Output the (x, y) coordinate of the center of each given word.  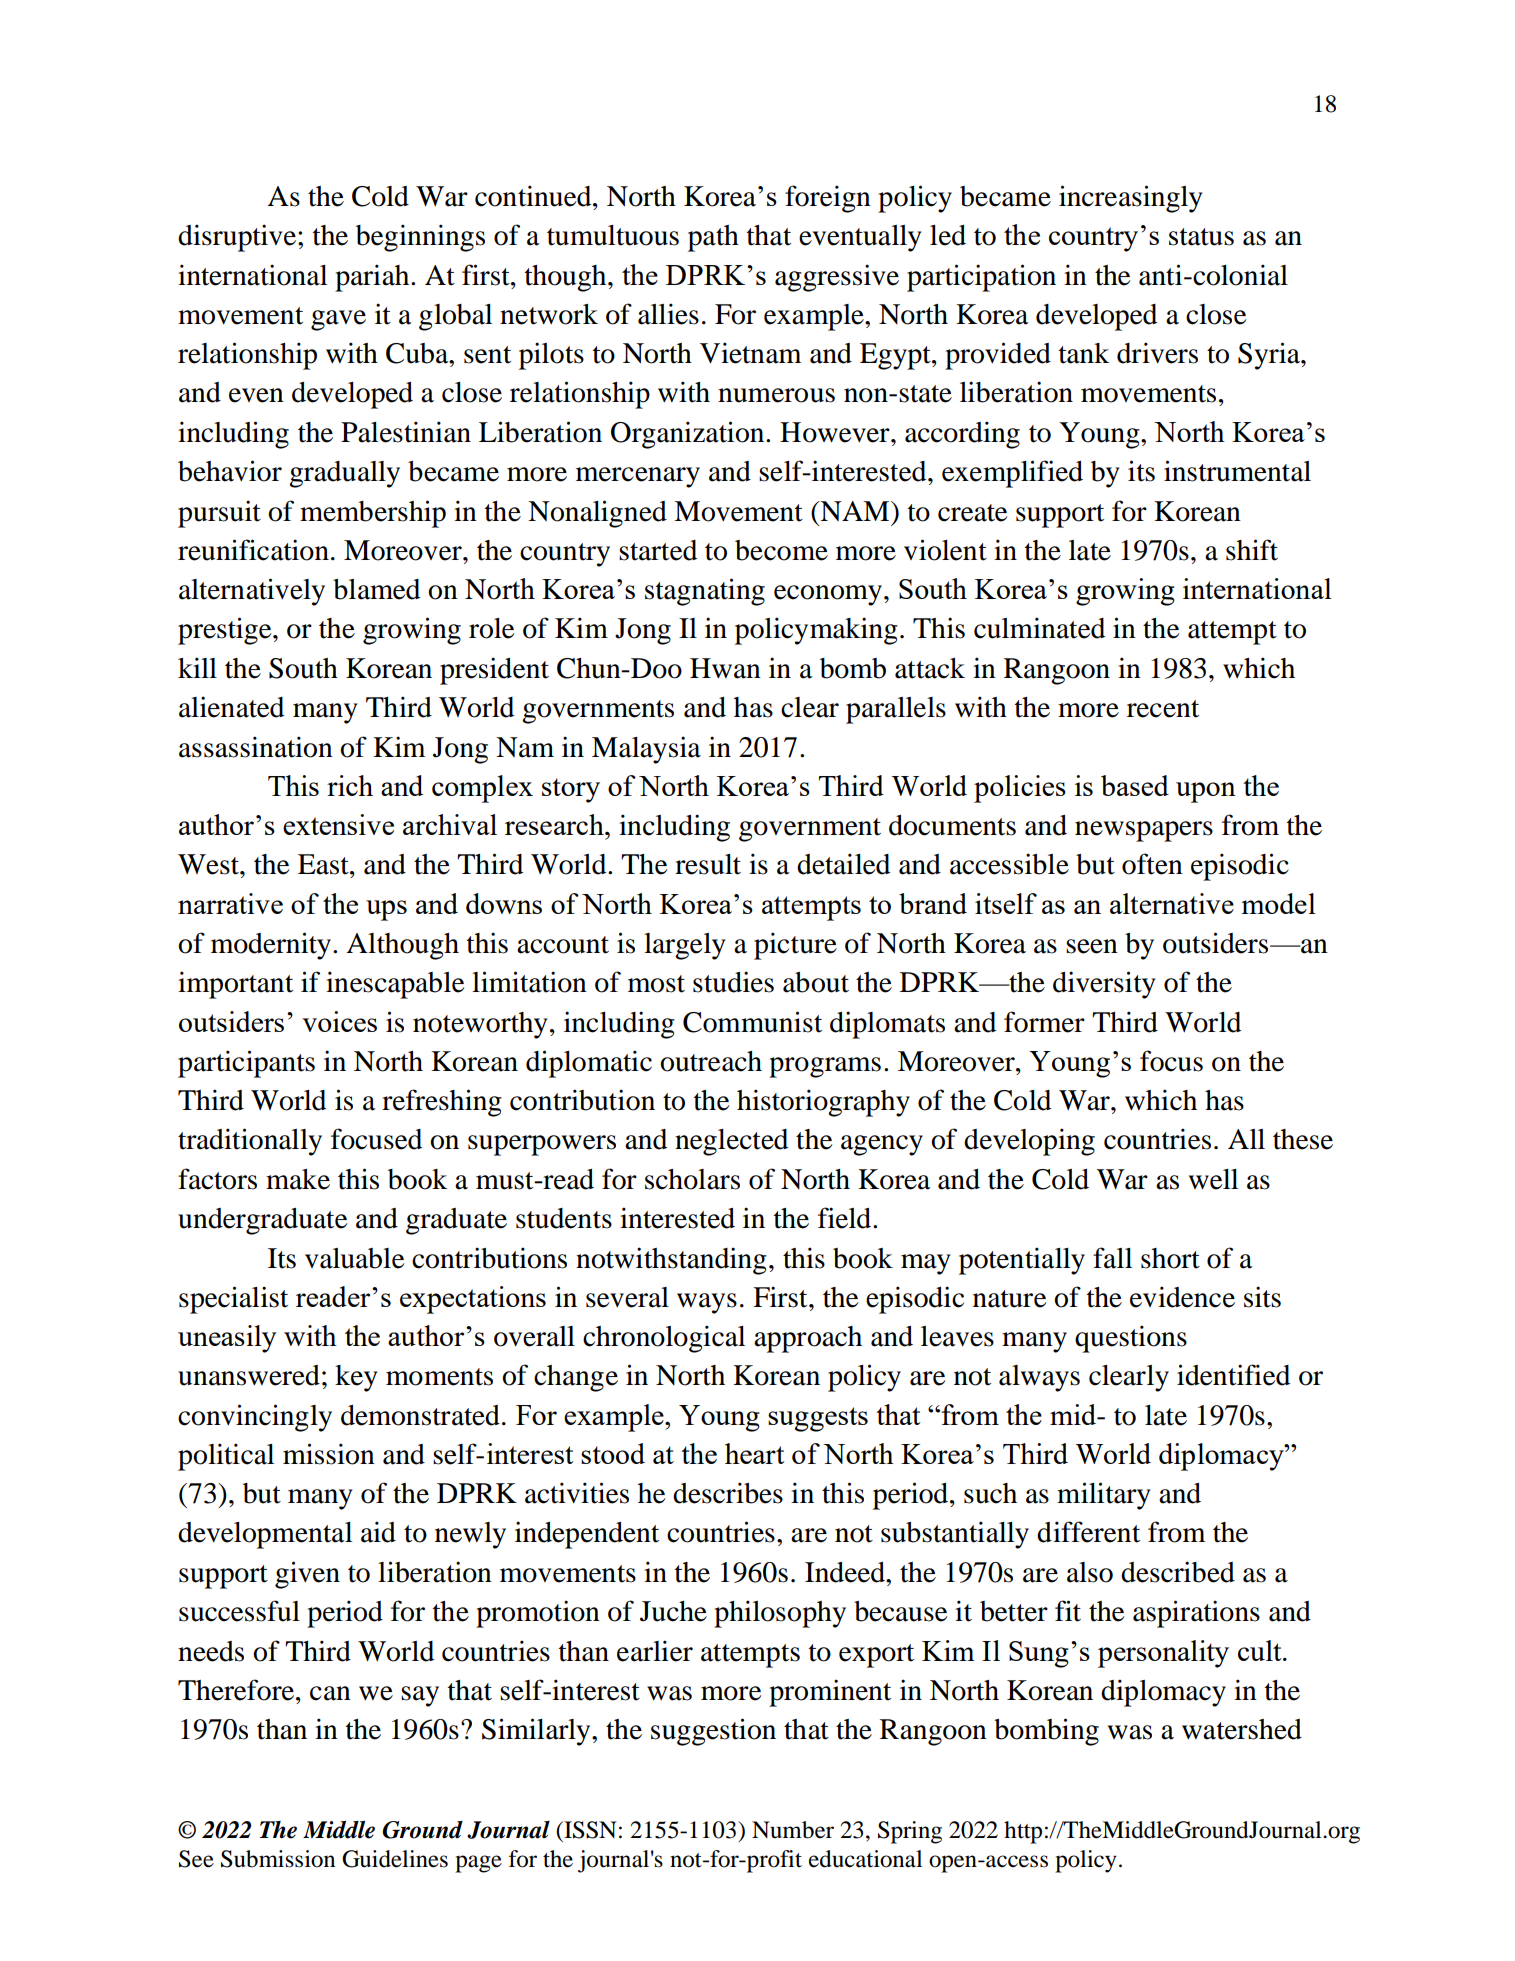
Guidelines (395, 1859)
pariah (373, 278)
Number (793, 1830)
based (1135, 785)
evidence (1182, 1297)
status (1201, 237)
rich (350, 785)
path (713, 238)
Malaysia (646, 750)
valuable (354, 1258)
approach (808, 1339)
